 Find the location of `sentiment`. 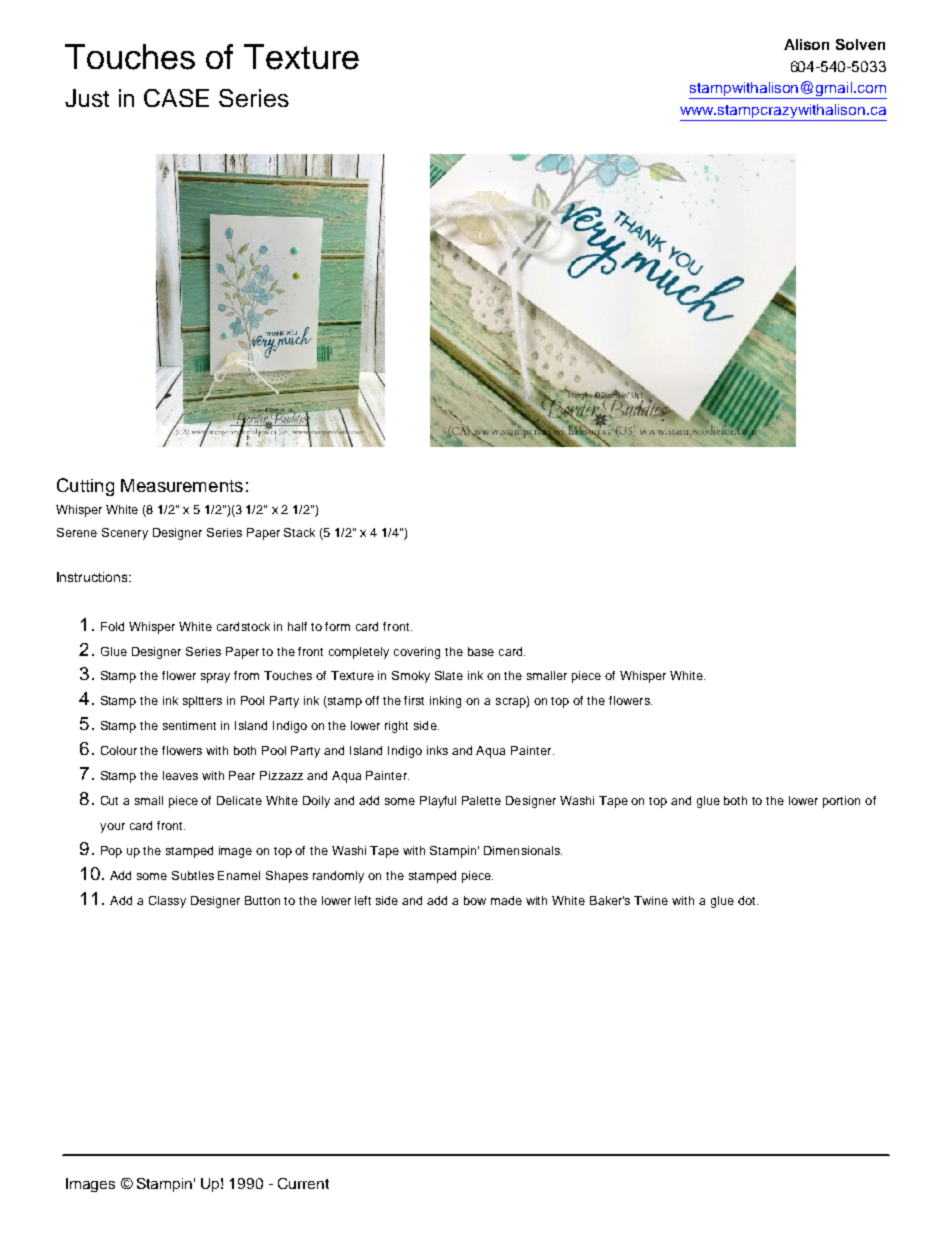

sentiment is located at coordinates (189, 725).
